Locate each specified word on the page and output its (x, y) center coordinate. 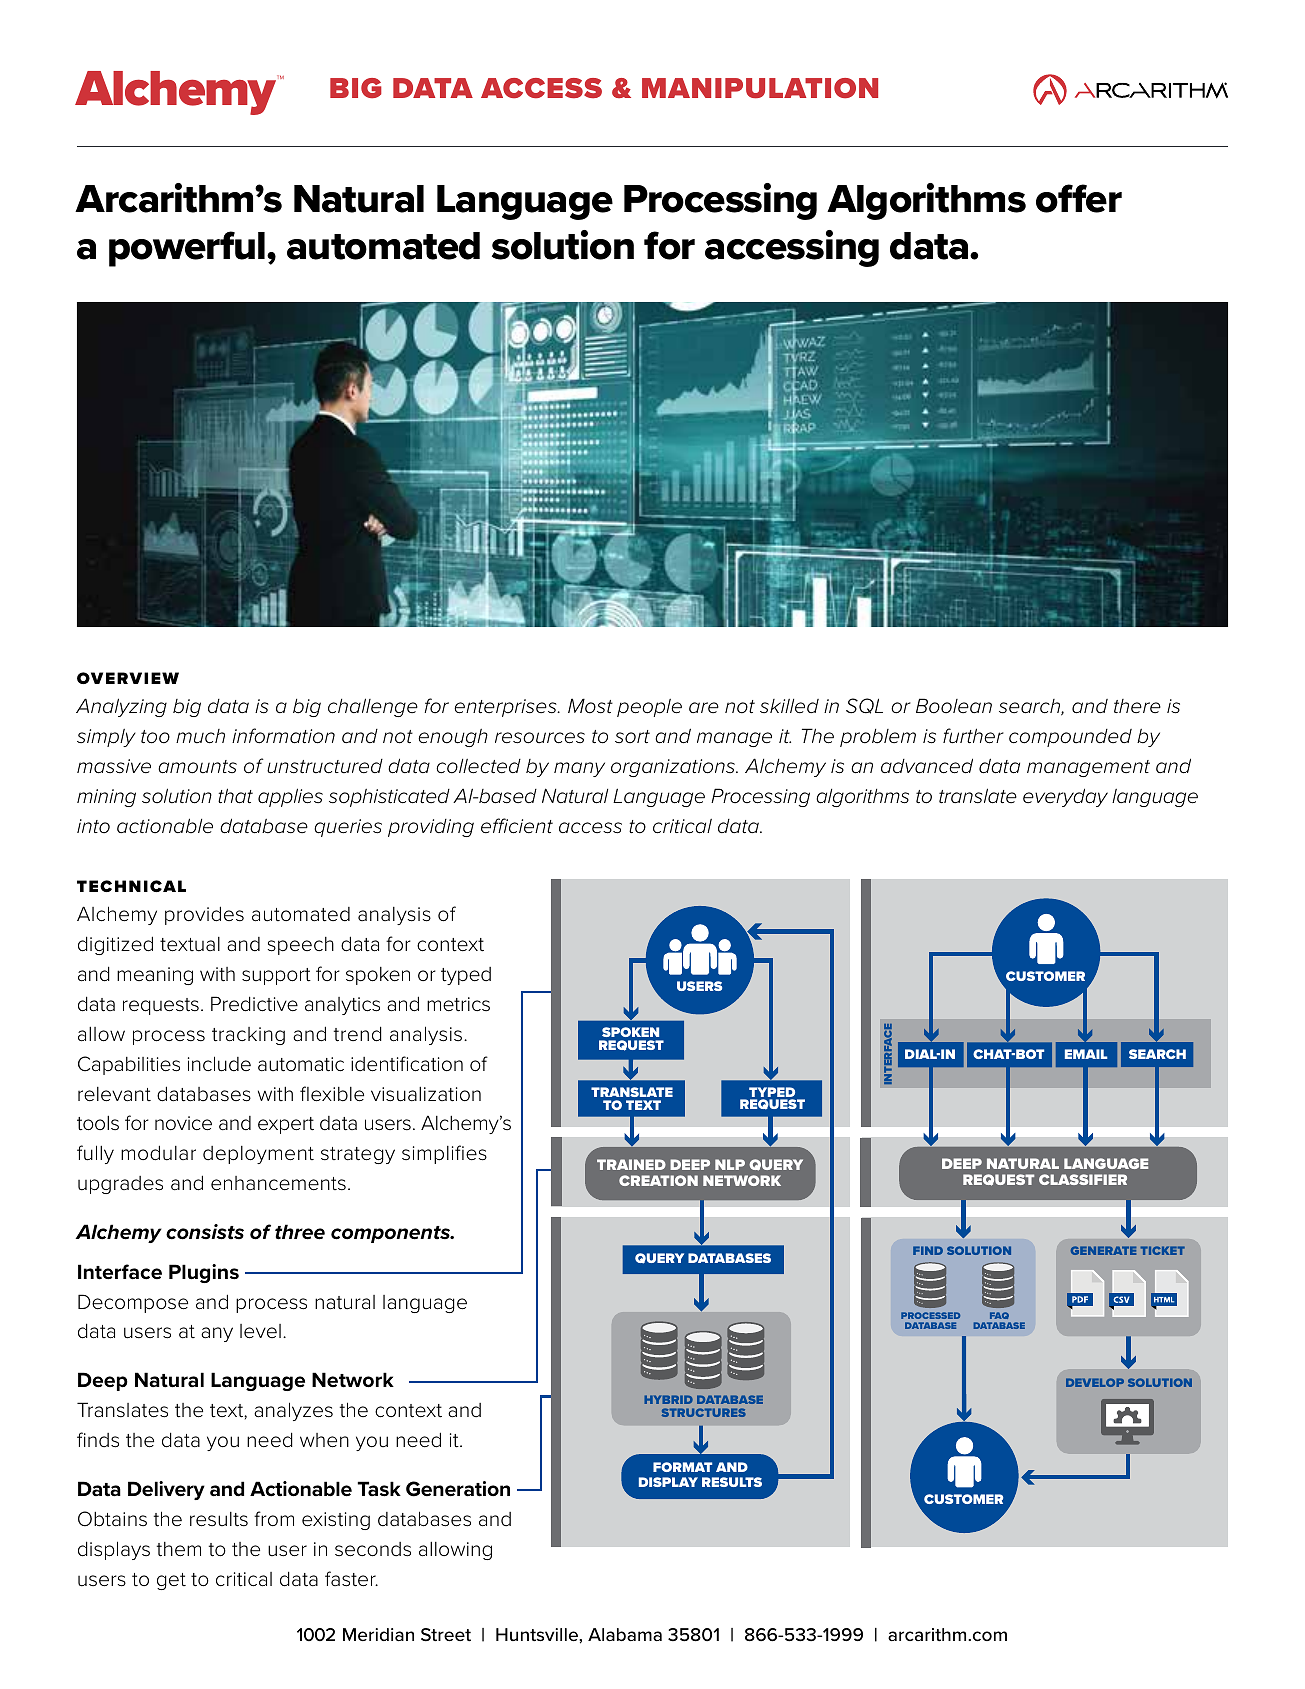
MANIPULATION (760, 88)
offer (1079, 198)
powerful (188, 249)
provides (204, 915)
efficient (517, 826)
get (171, 1581)
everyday (1065, 797)
